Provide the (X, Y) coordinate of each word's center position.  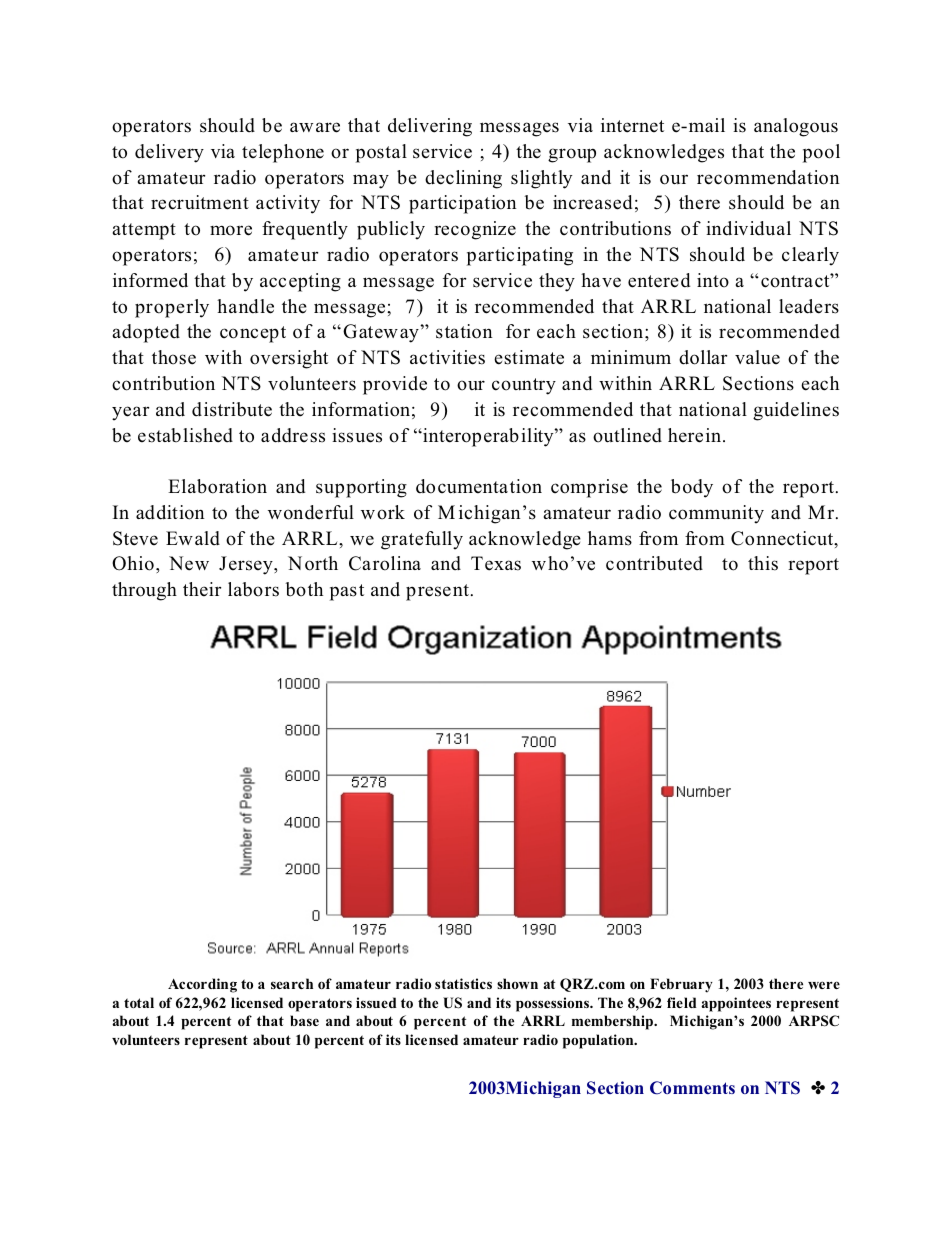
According (202, 985)
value (757, 357)
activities (447, 357)
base (304, 1020)
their (202, 589)
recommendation (768, 177)
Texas (496, 563)
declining (463, 179)
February (681, 985)
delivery (169, 153)
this (763, 563)
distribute (232, 409)
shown (517, 983)
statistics (463, 983)
